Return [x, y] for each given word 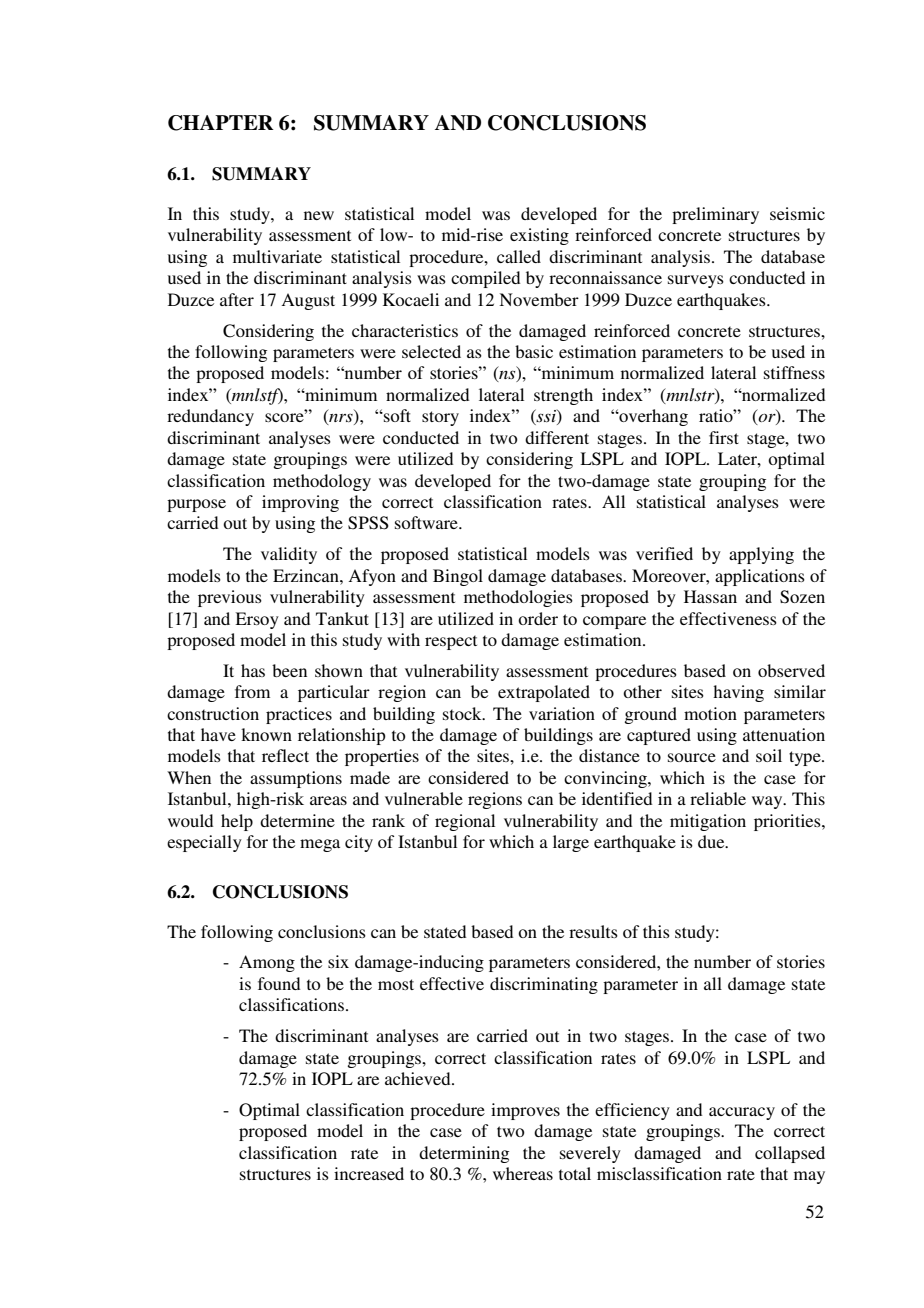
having [738, 693]
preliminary [715, 215]
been [289, 670]
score [285, 416]
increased [369, 1173]
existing [539, 236]
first [724, 437]
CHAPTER [221, 123]
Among [267, 963]
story [440, 418]
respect [451, 642]
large [571, 843]
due [712, 841]
